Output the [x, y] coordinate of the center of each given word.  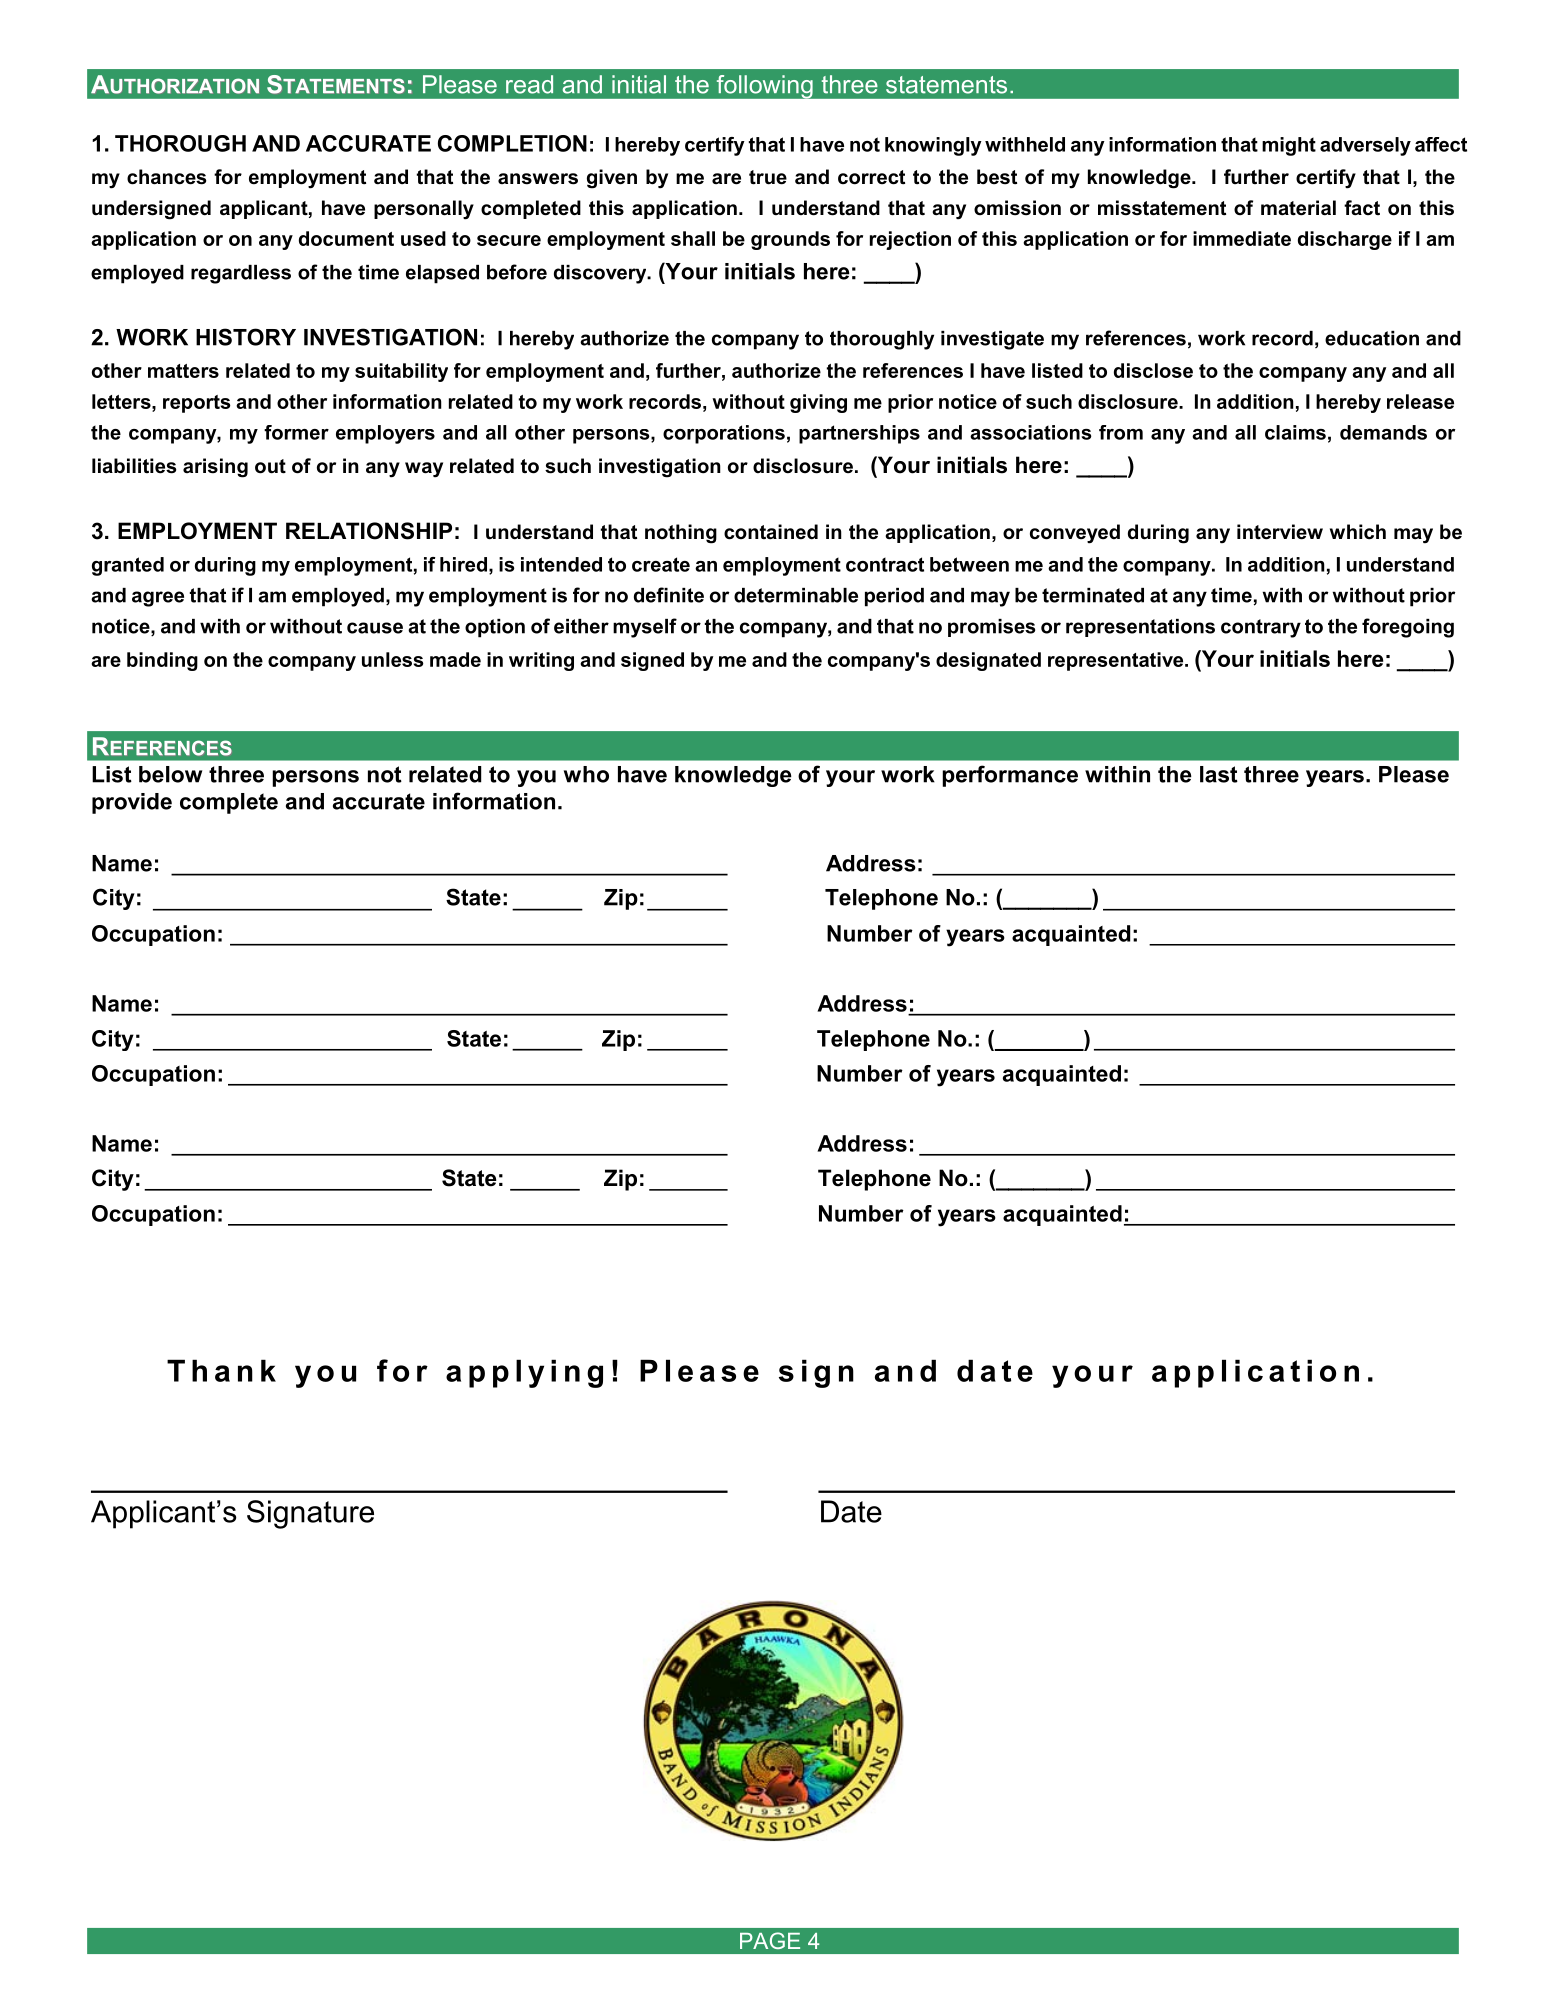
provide [132, 803]
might [1289, 146]
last [1219, 774]
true [768, 177]
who [586, 774]
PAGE [770, 1940]
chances [166, 177]
